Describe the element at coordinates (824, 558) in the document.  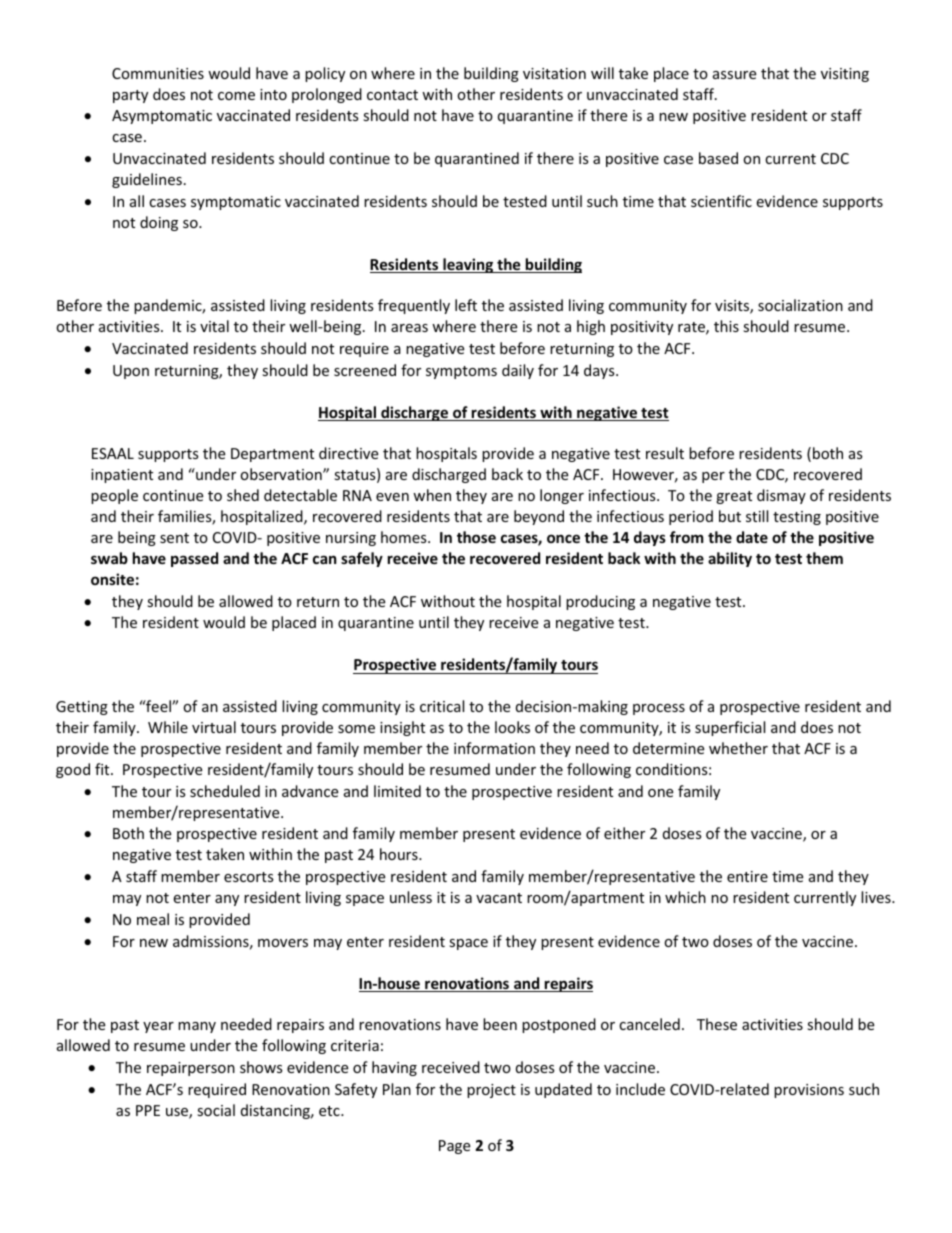
I see `them` at that location.
